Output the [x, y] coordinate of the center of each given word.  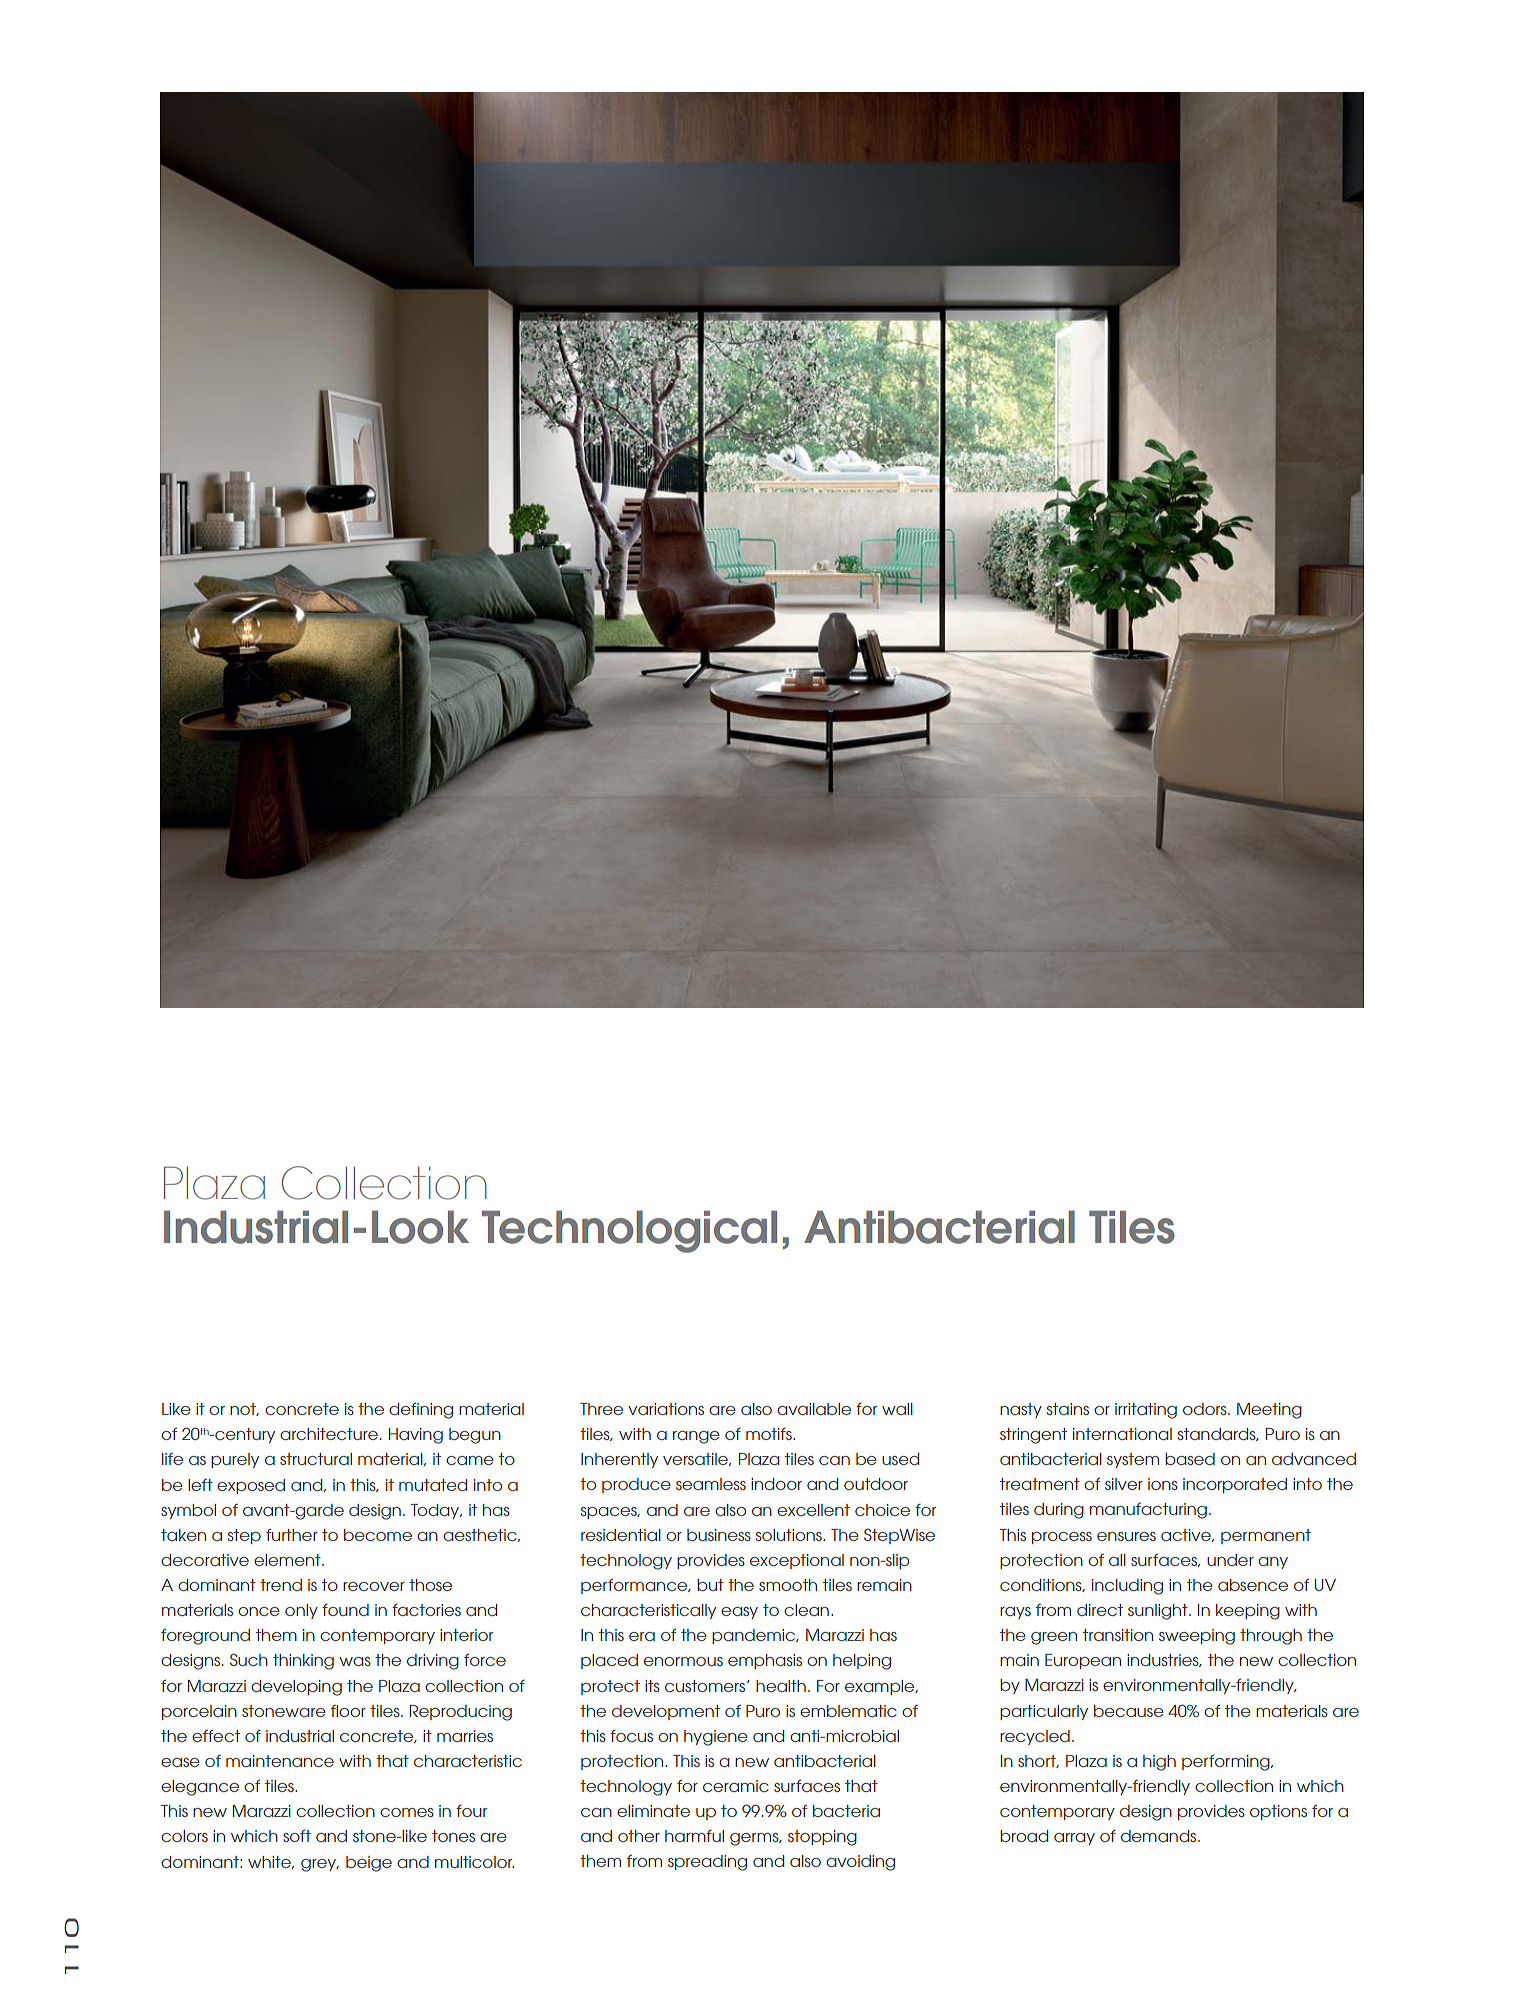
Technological [629, 1231]
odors [1206, 1409]
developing [296, 1688]
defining [421, 1410]
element [288, 1560]
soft [297, 1835]
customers [706, 1686]
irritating [1146, 1411]
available [814, 1409]
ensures [1126, 1536]
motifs [770, 1433]
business [719, 1535]
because [1129, 1711]
